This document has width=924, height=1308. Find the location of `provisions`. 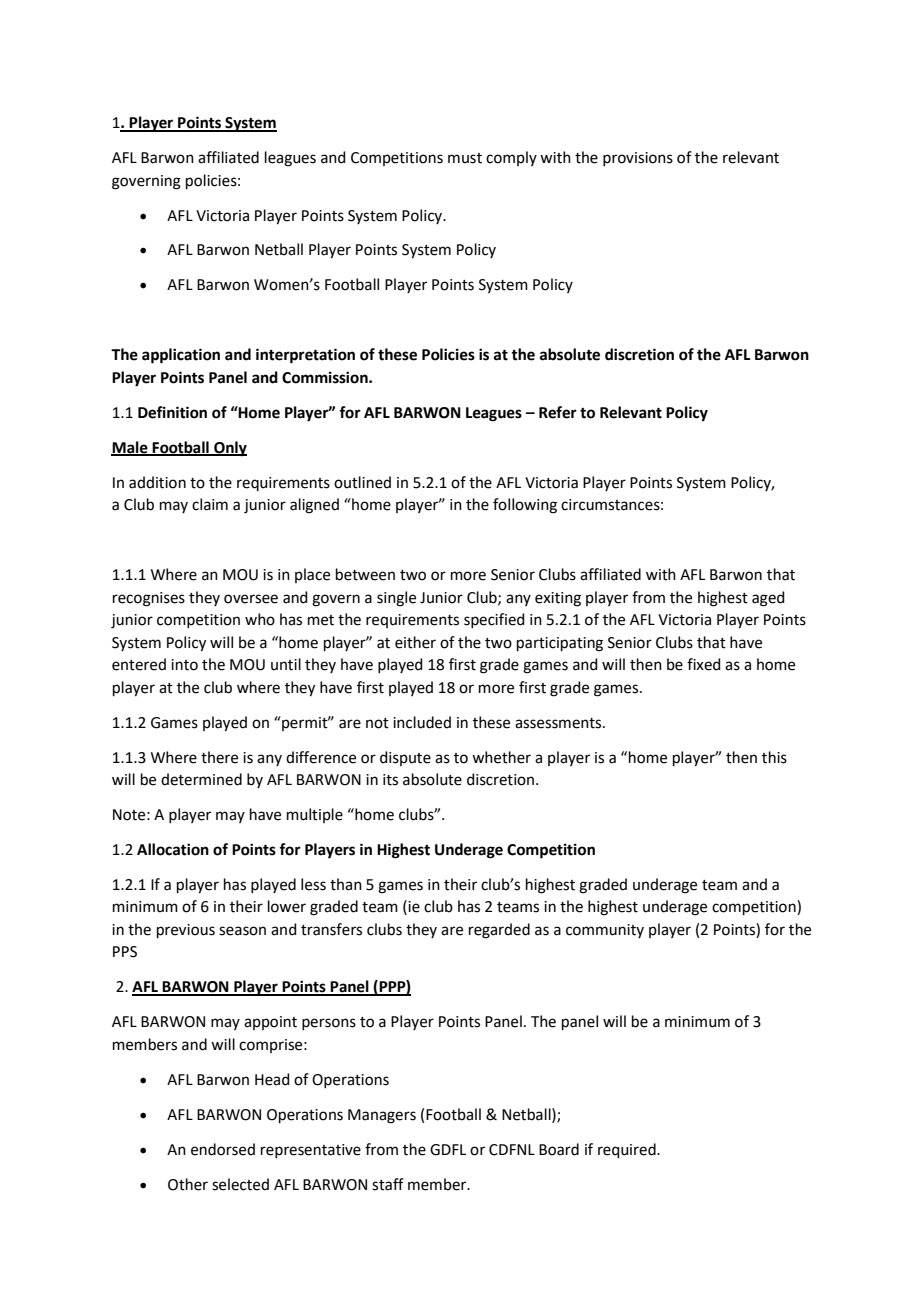

provisions is located at coordinates (638, 159).
